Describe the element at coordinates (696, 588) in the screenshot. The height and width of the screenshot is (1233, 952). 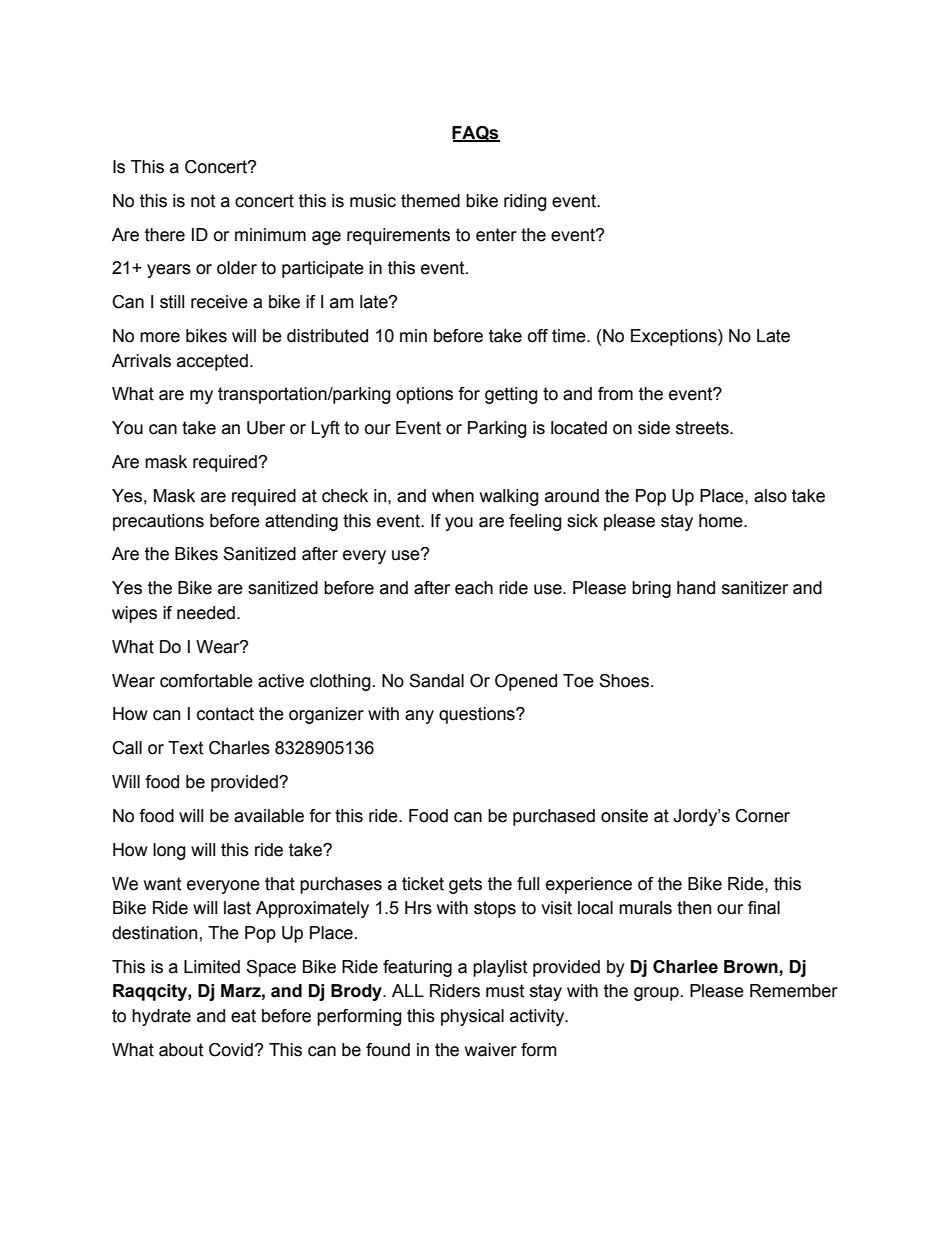
I see `hand` at that location.
